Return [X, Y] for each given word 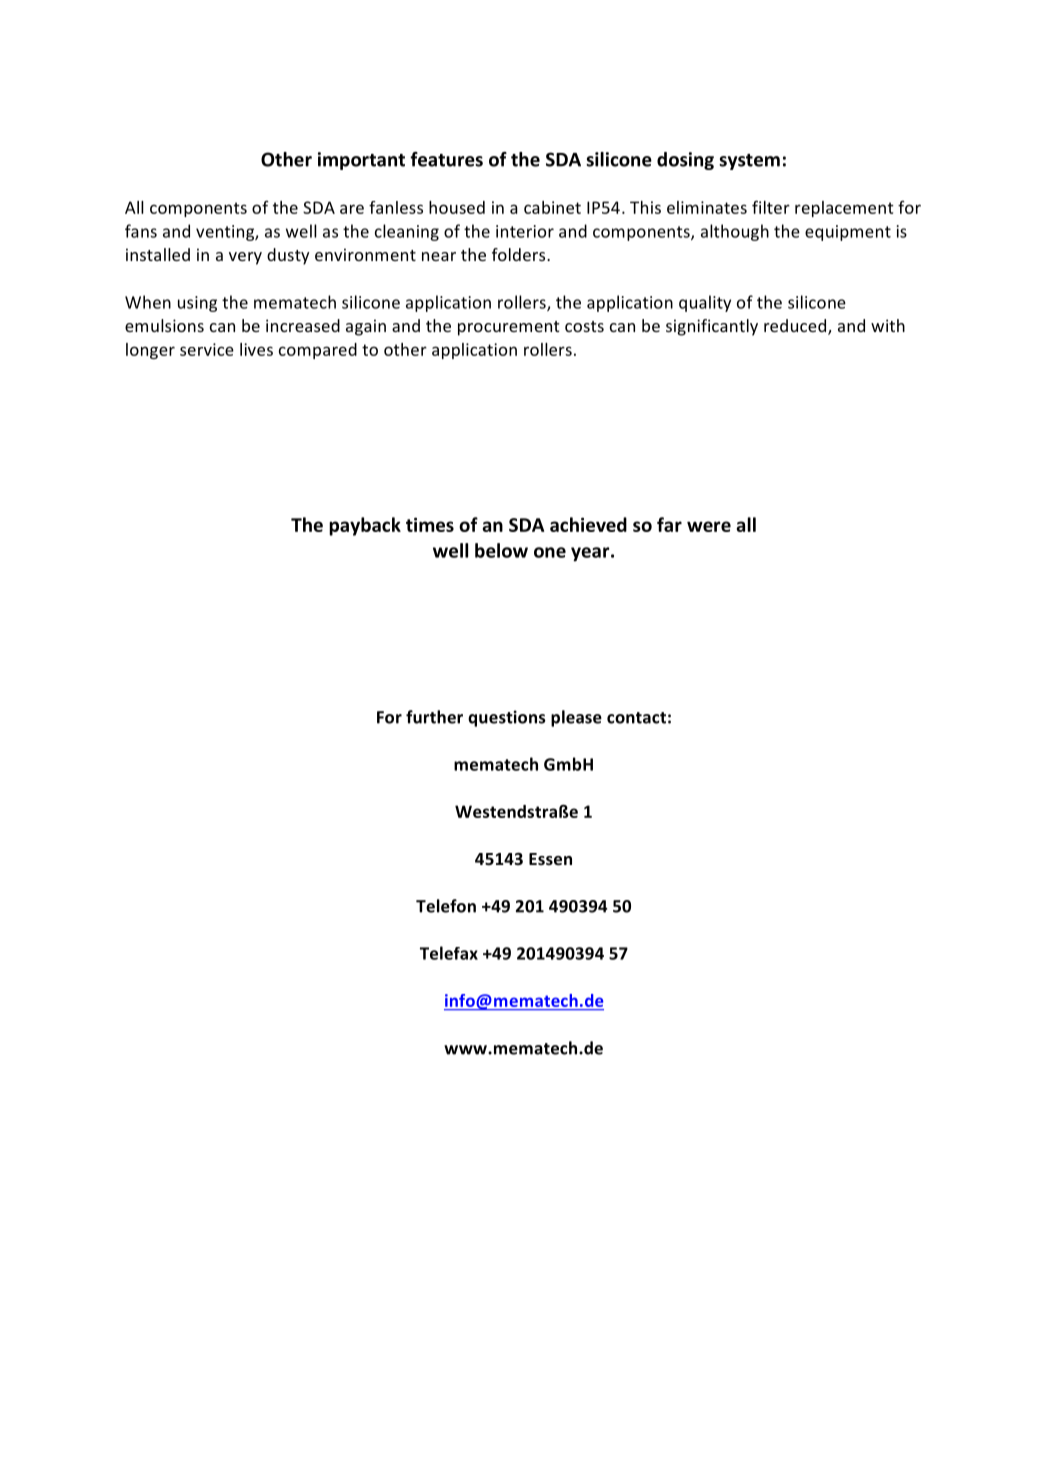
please [576, 718]
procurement [508, 328]
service [207, 349]
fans [141, 231]
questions [507, 718]
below [501, 550]
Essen [550, 859]
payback [365, 526]
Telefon [446, 906]
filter [771, 207]
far [669, 524]
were [709, 526]
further [434, 717]
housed [457, 207]
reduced [796, 327]
